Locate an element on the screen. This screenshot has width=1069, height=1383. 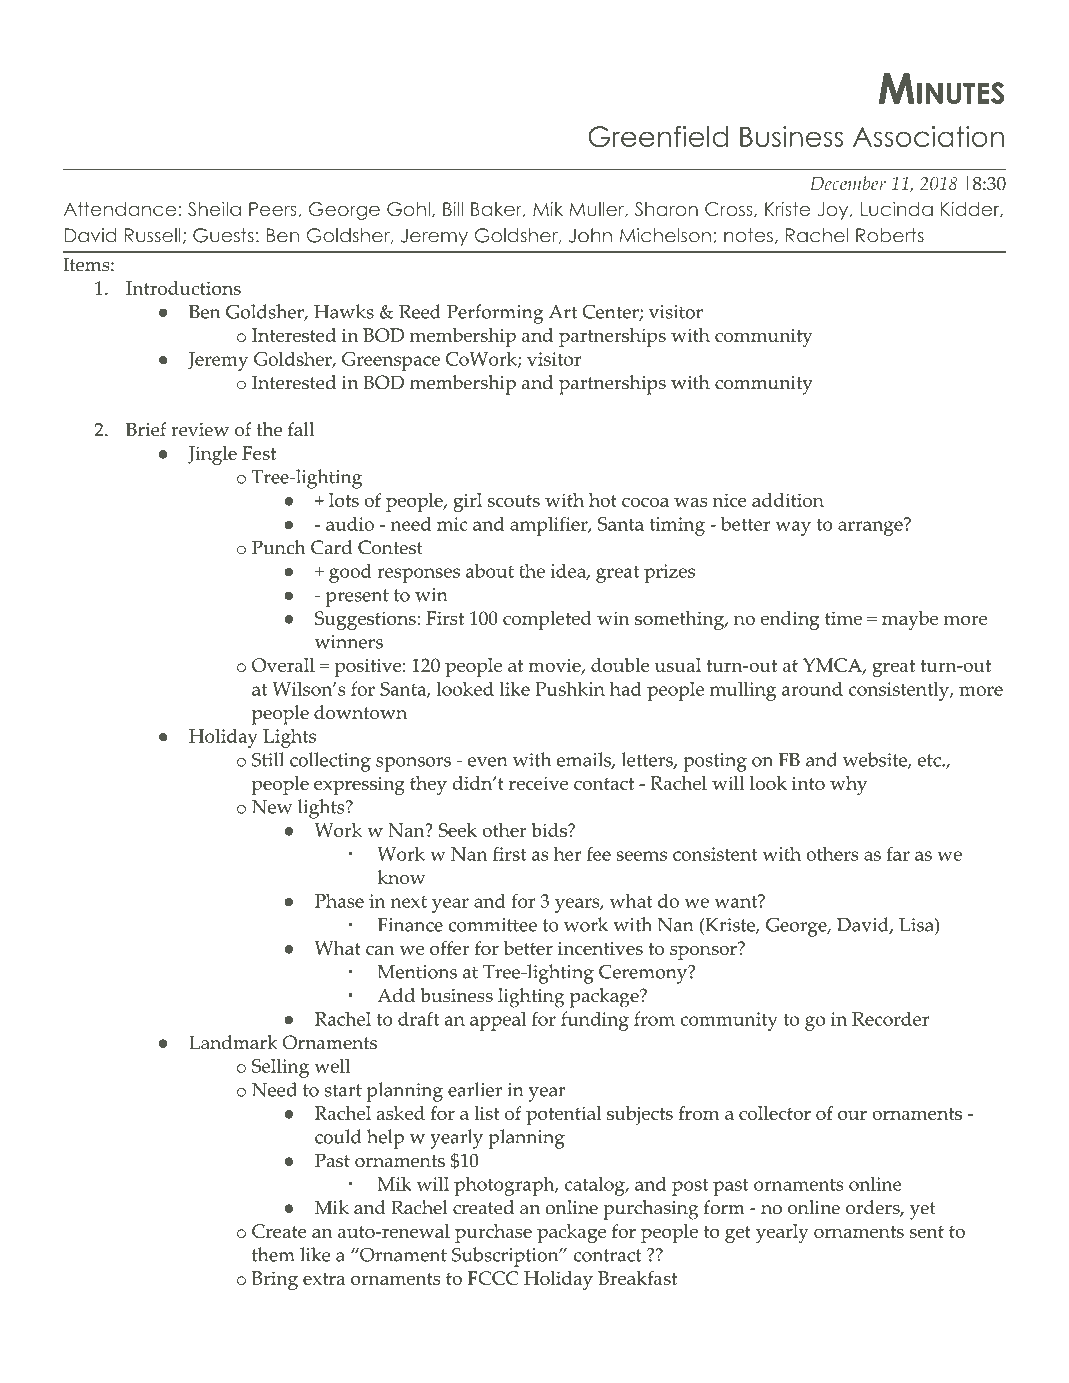
Still is located at coordinates (268, 759).
